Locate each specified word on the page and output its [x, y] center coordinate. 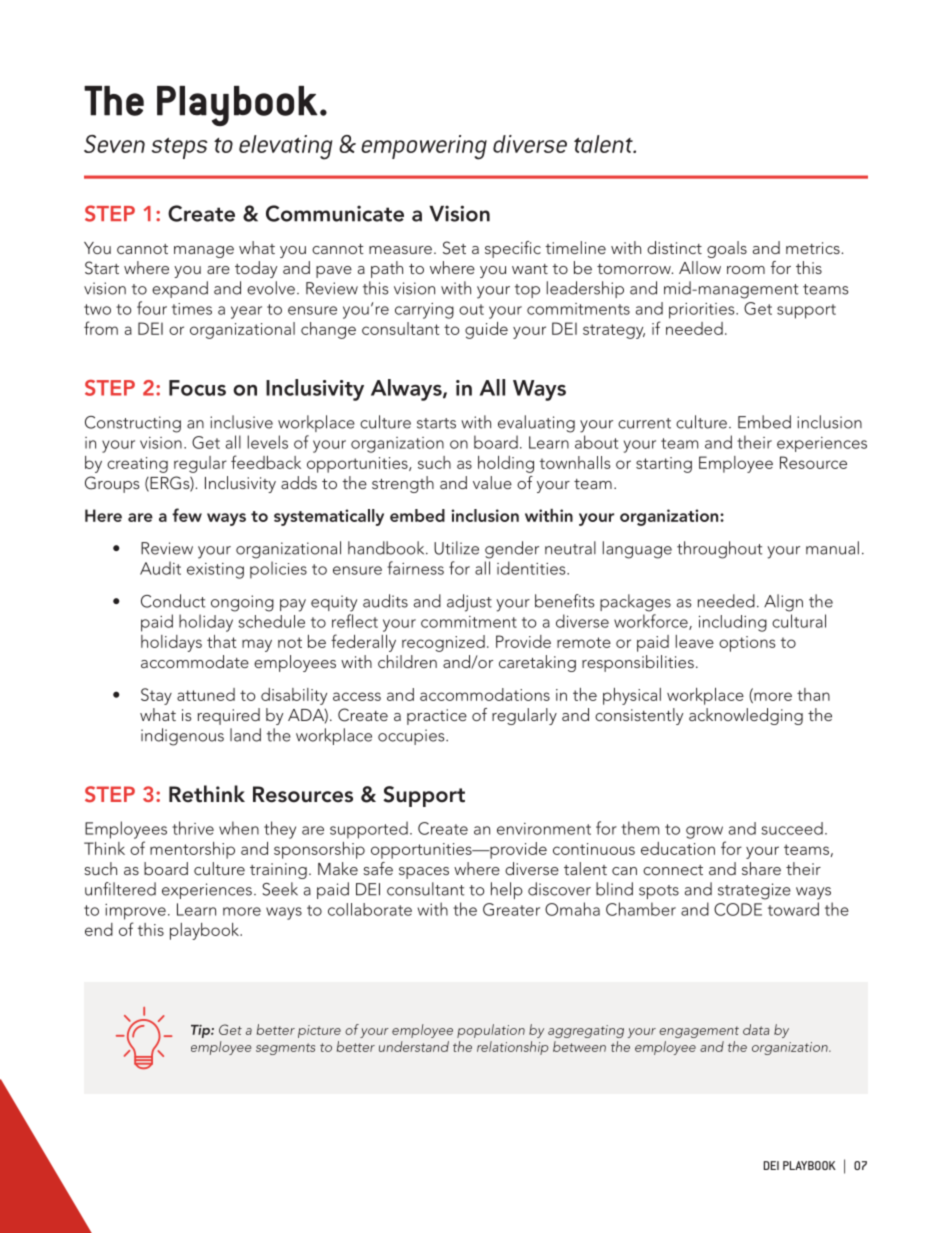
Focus [197, 388]
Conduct [173, 601]
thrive [193, 828]
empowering [424, 147]
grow [704, 832]
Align [783, 603]
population [491, 1031]
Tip [201, 1031]
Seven [114, 144]
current [644, 423]
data [756, 1029]
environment [544, 829]
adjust [469, 603]
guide [486, 330]
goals [727, 249]
